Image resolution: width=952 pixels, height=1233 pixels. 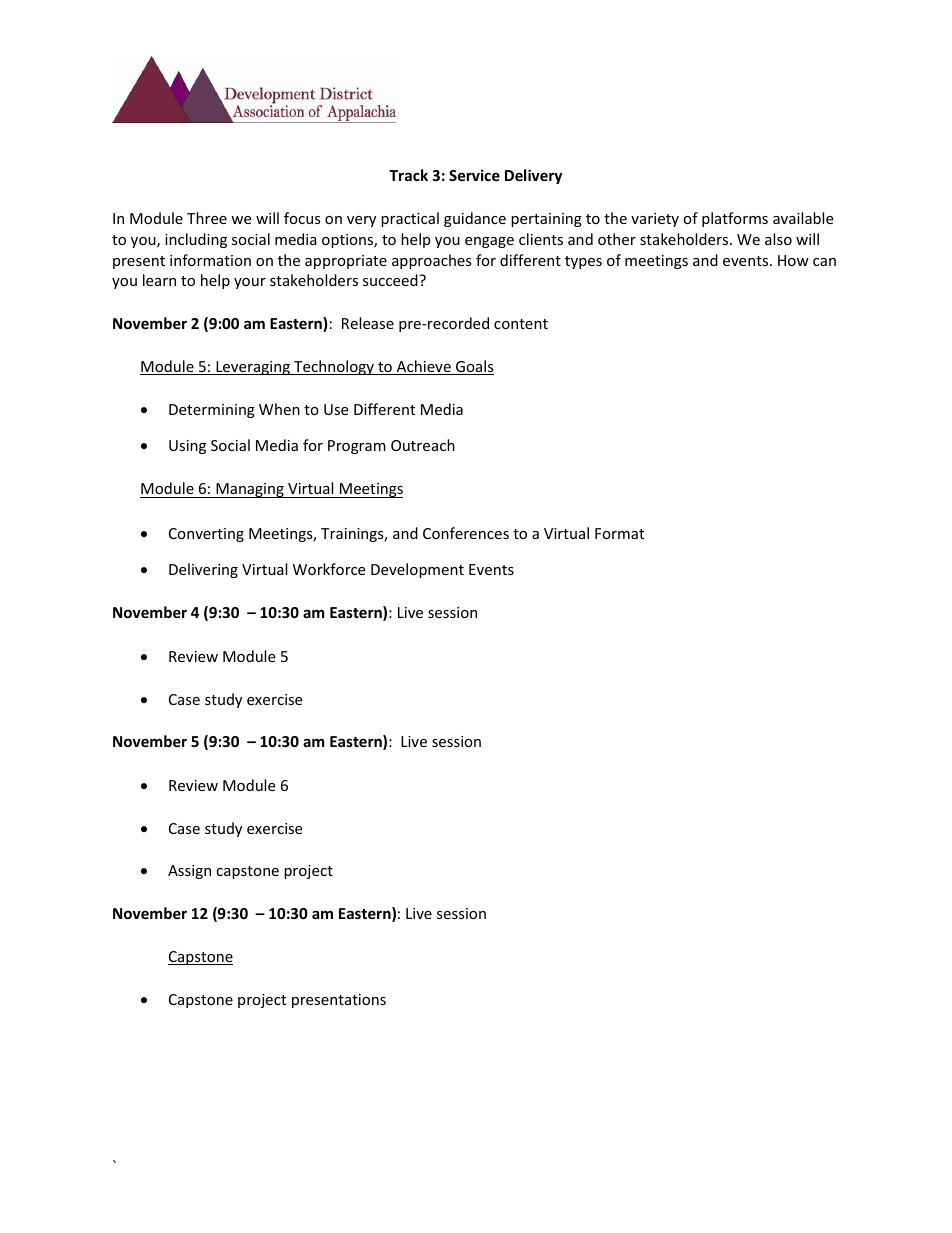 I want to click on platforms, so click(x=735, y=219).
